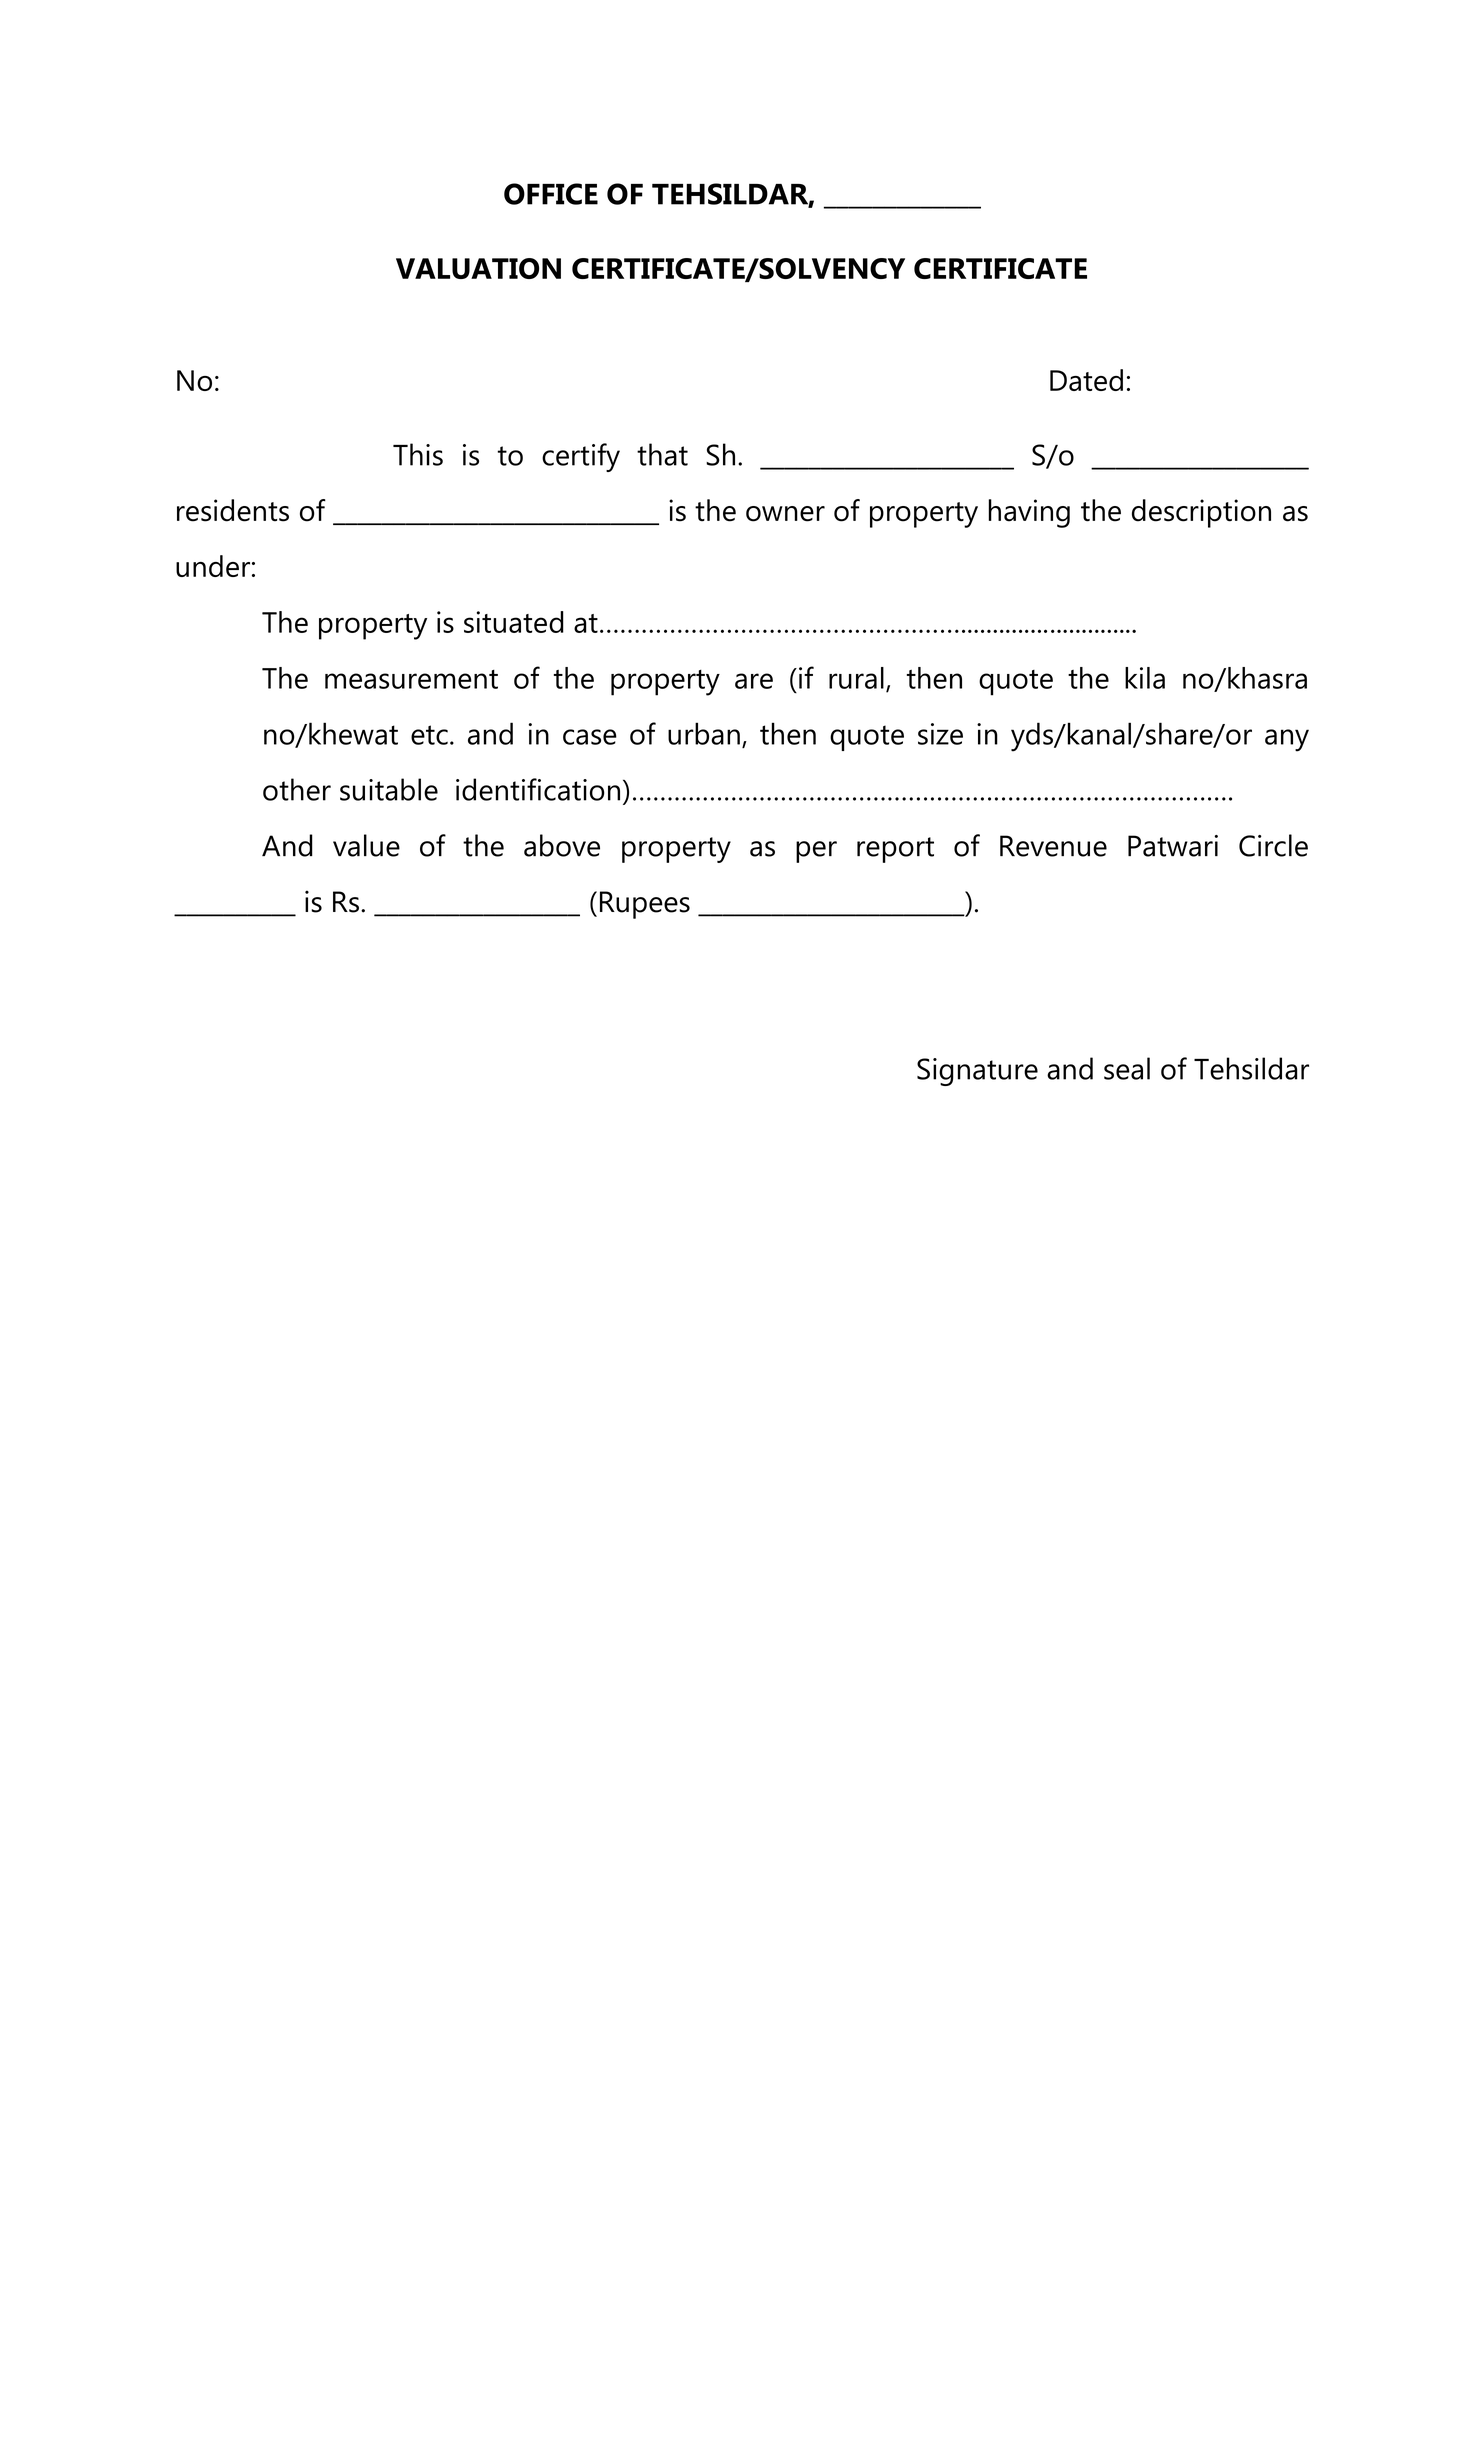 Image resolution: width=1484 pixels, height=2444 pixels. I want to click on This, so click(418, 454).
